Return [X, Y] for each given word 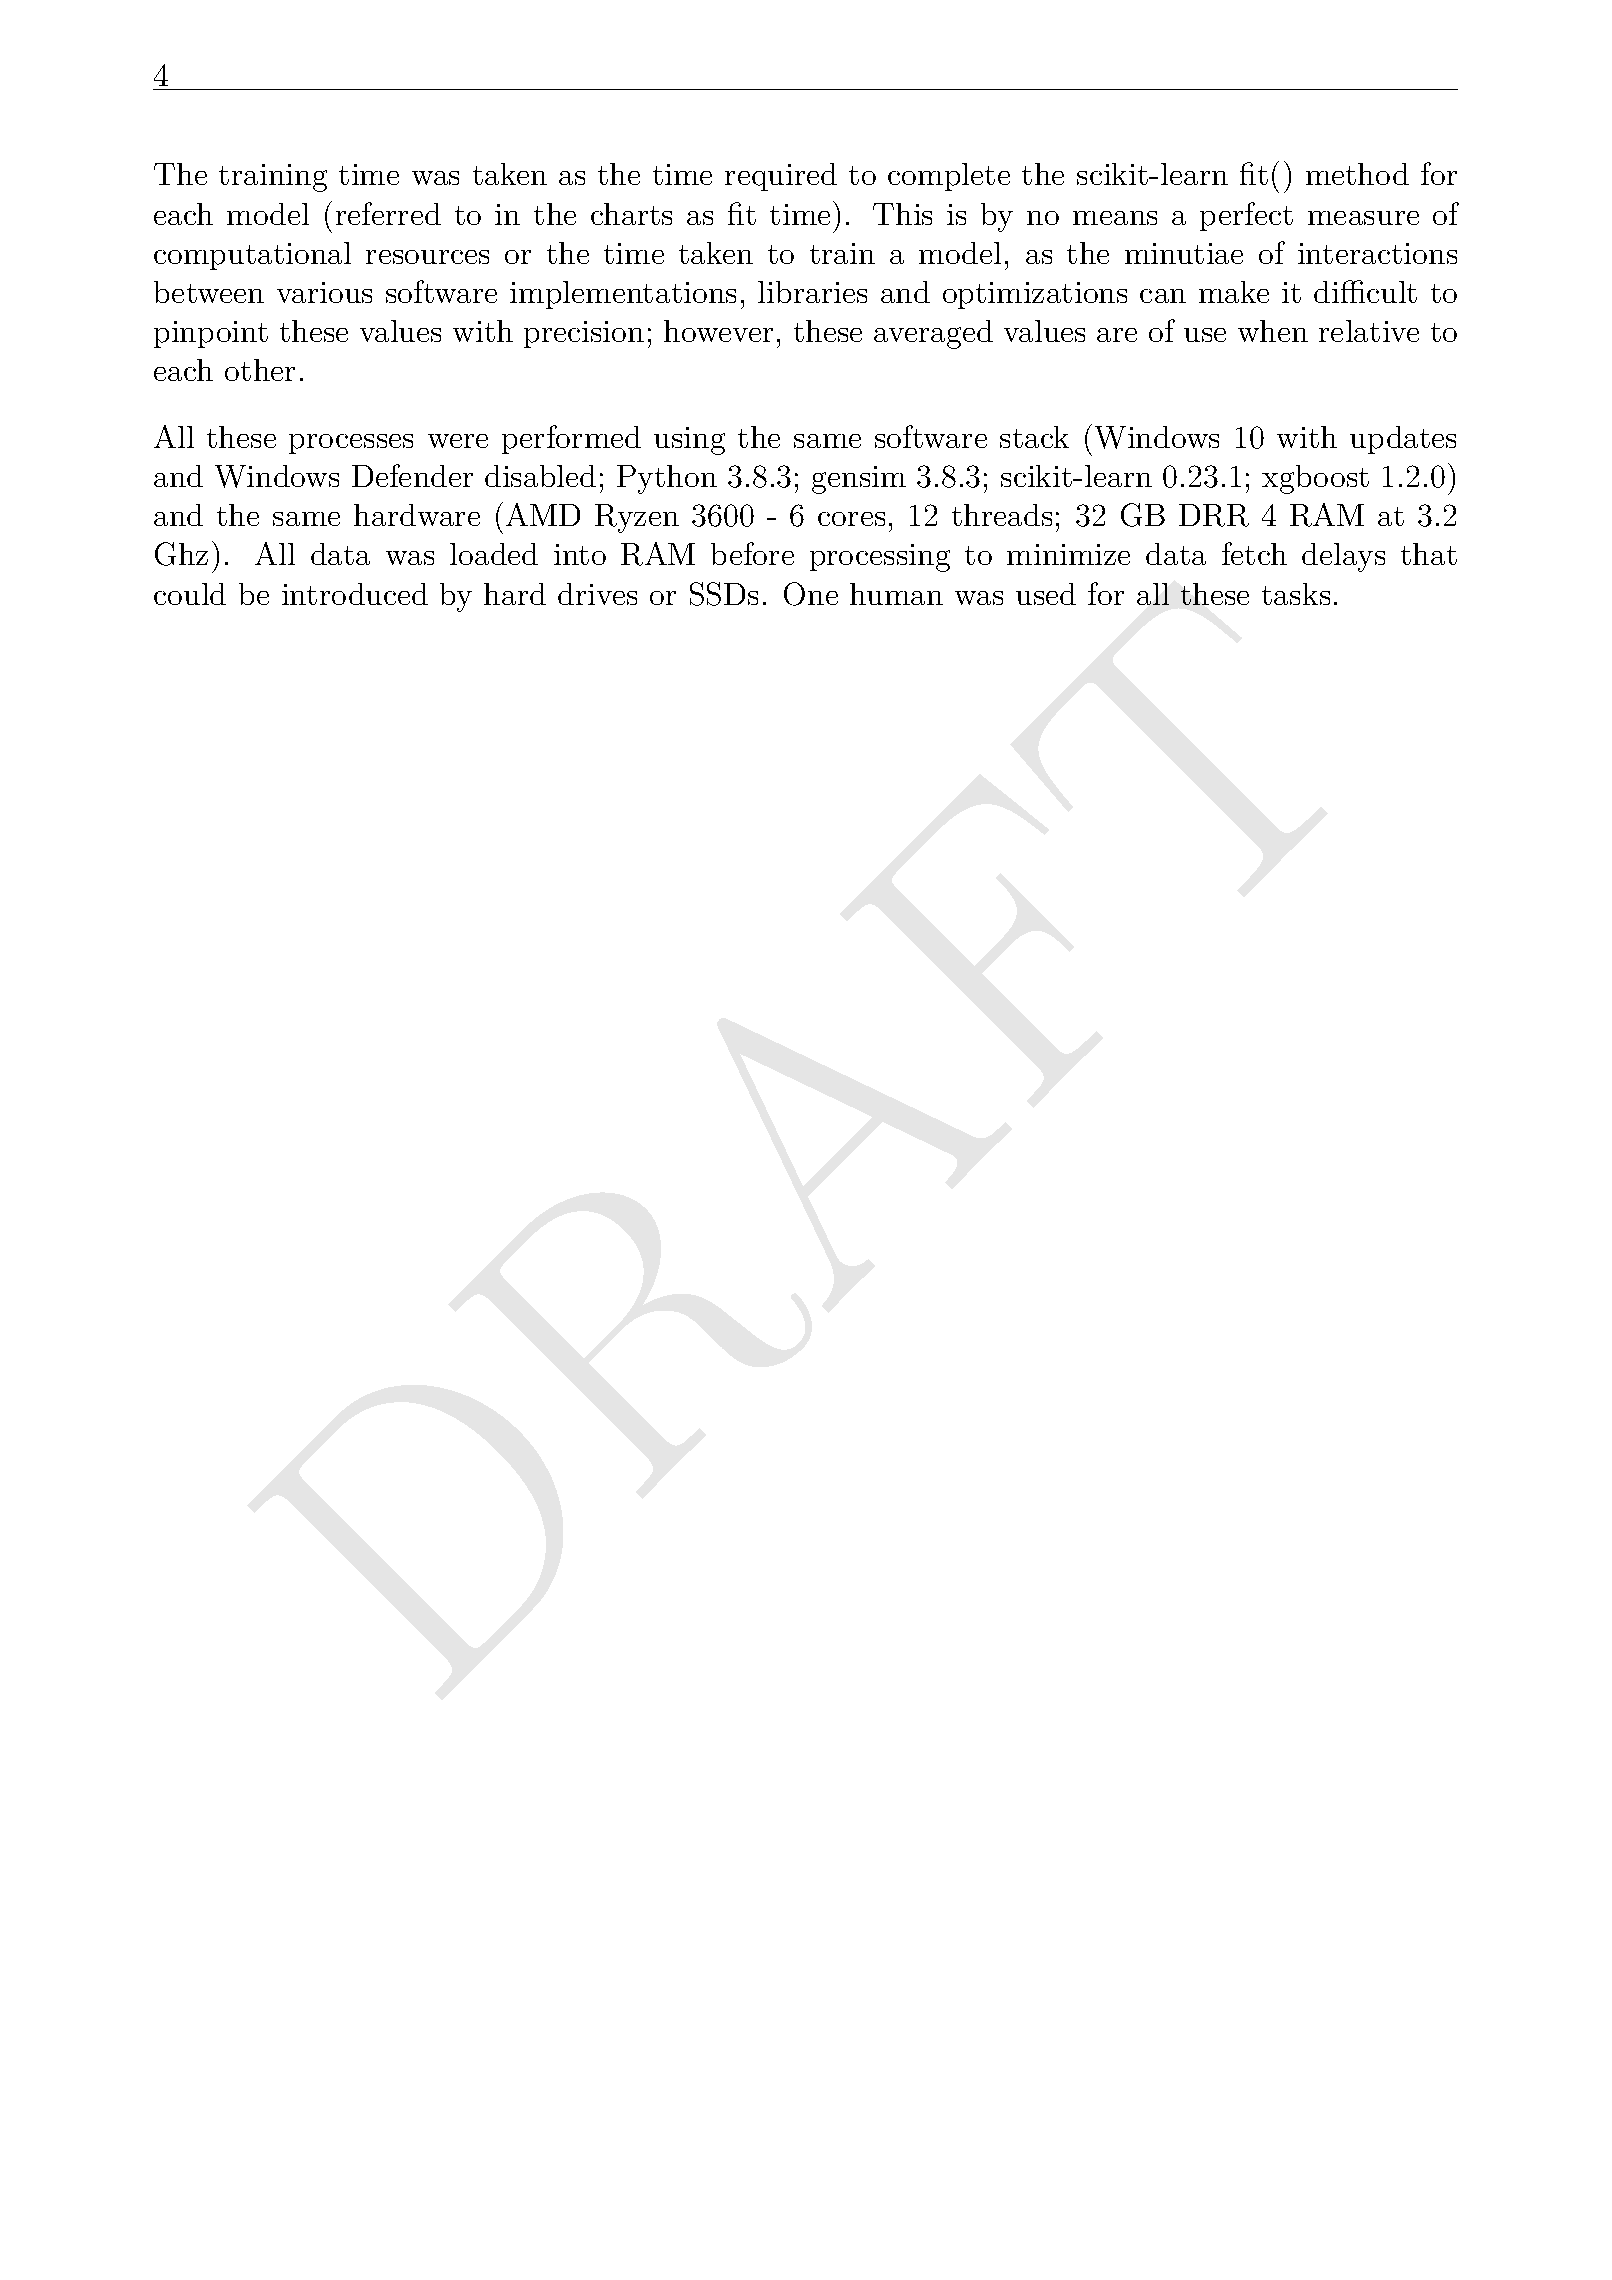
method [1357, 174]
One [811, 594]
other [260, 370]
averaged [933, 334]
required [781, 177]
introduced [355, 594]
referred [388, 213]
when [1273, 331]
